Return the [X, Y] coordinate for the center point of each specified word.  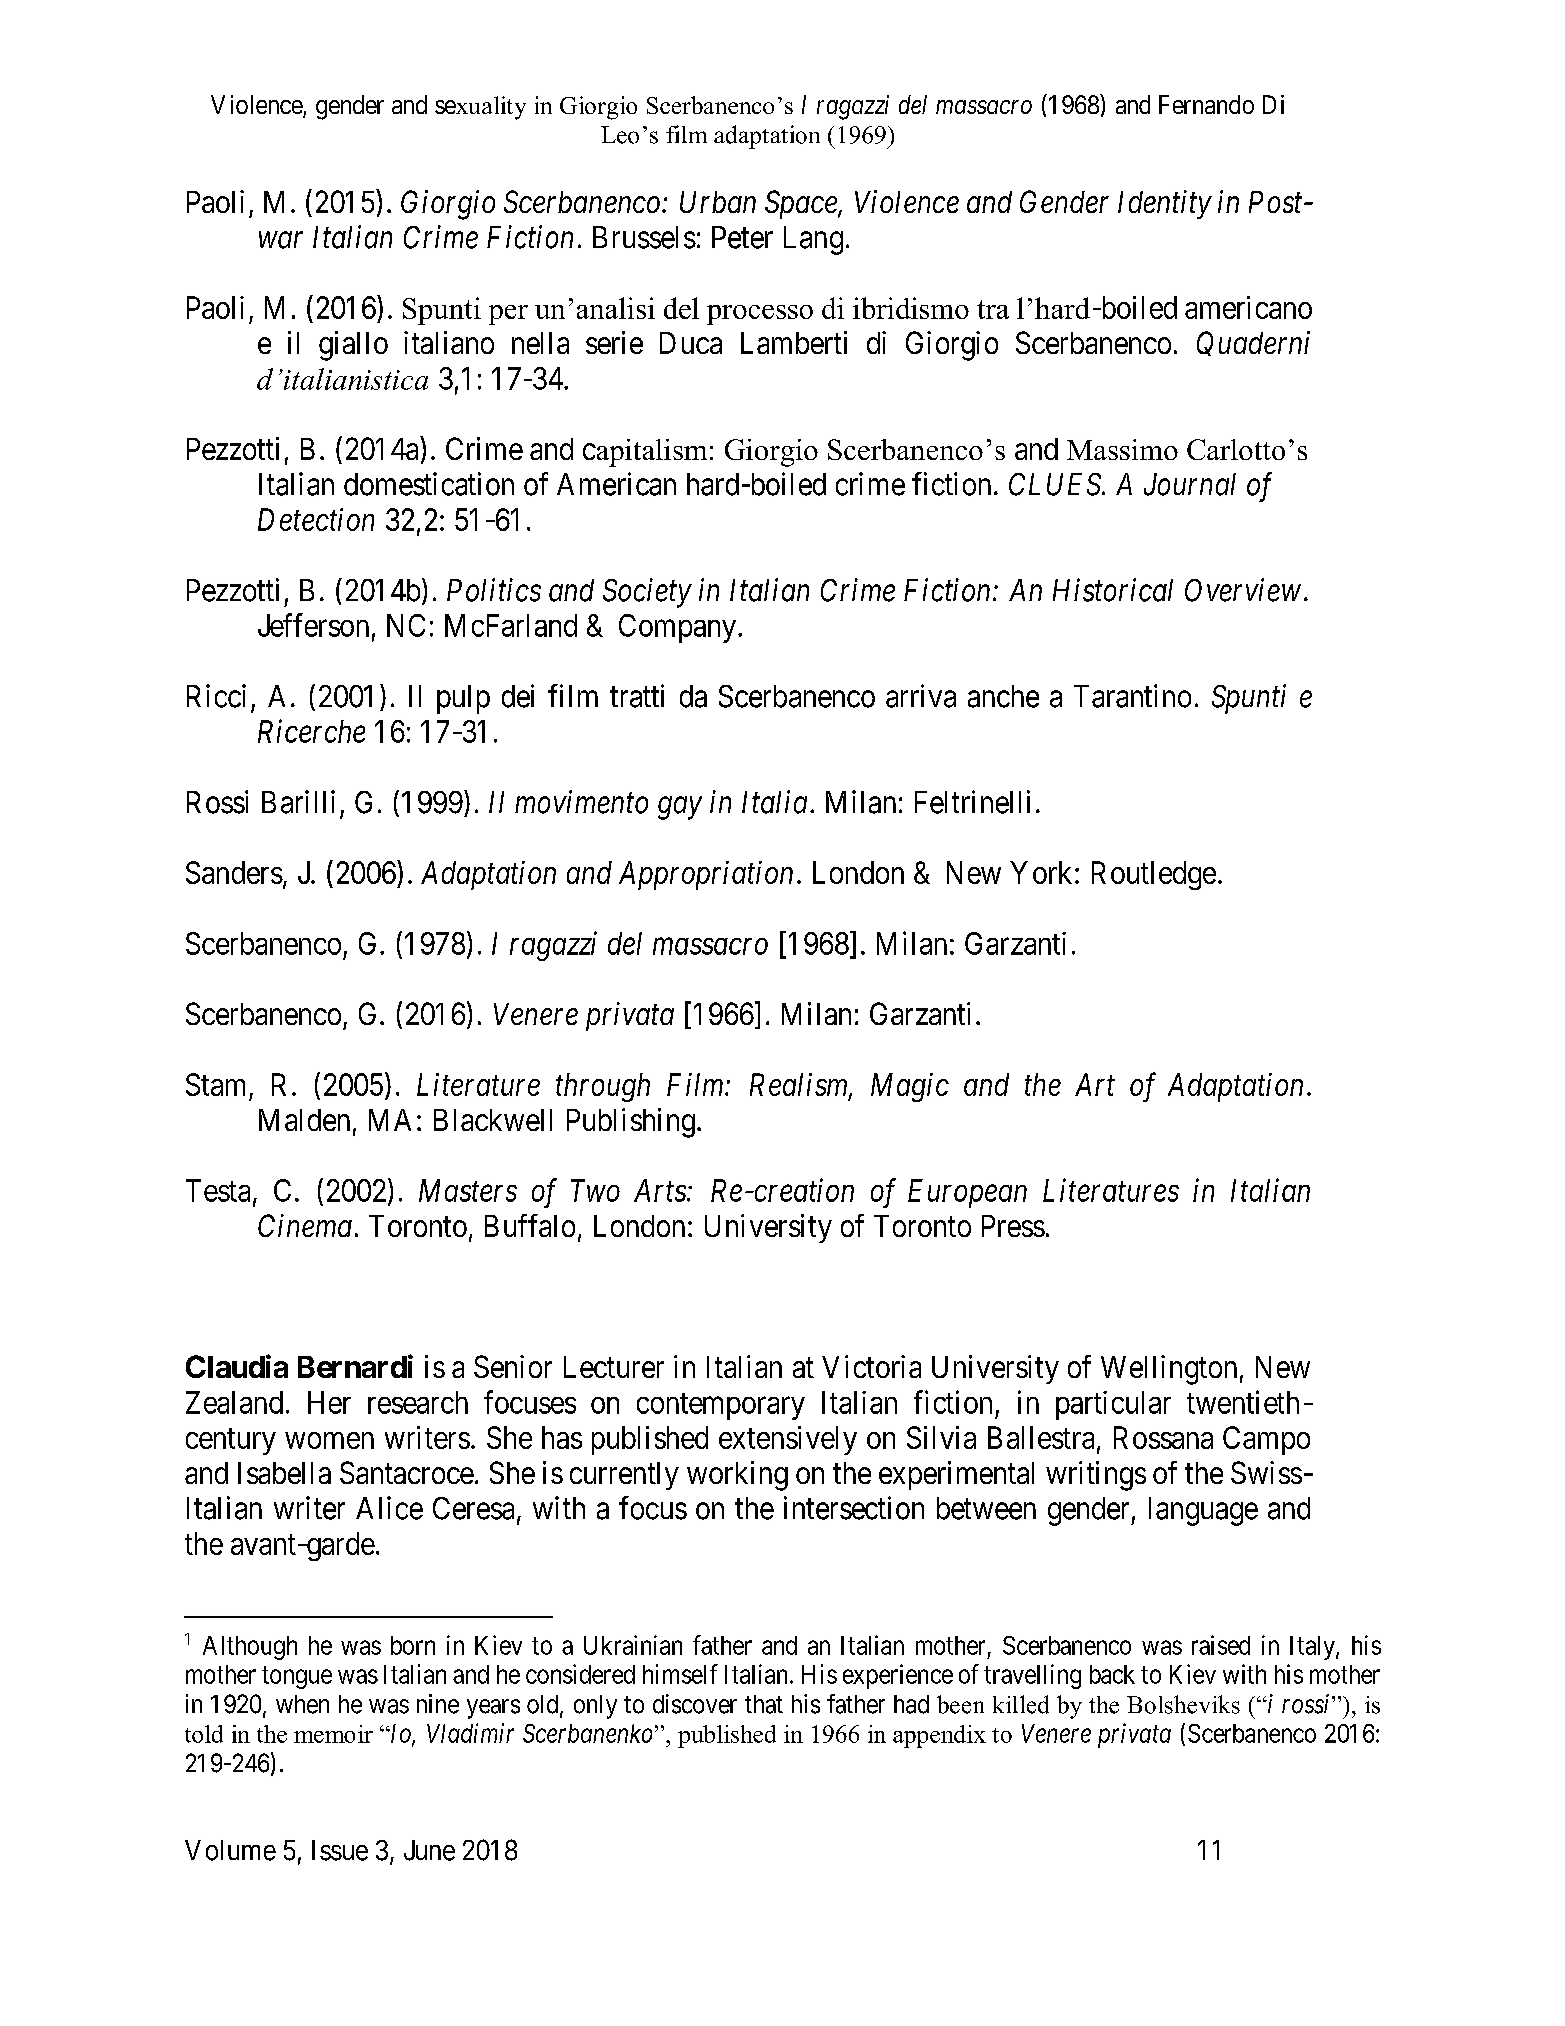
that [764, 1704]
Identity [1165, 204]
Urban [718, 202]
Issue [340, 1850]
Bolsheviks [1183, 1704]
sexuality [480, 108]
